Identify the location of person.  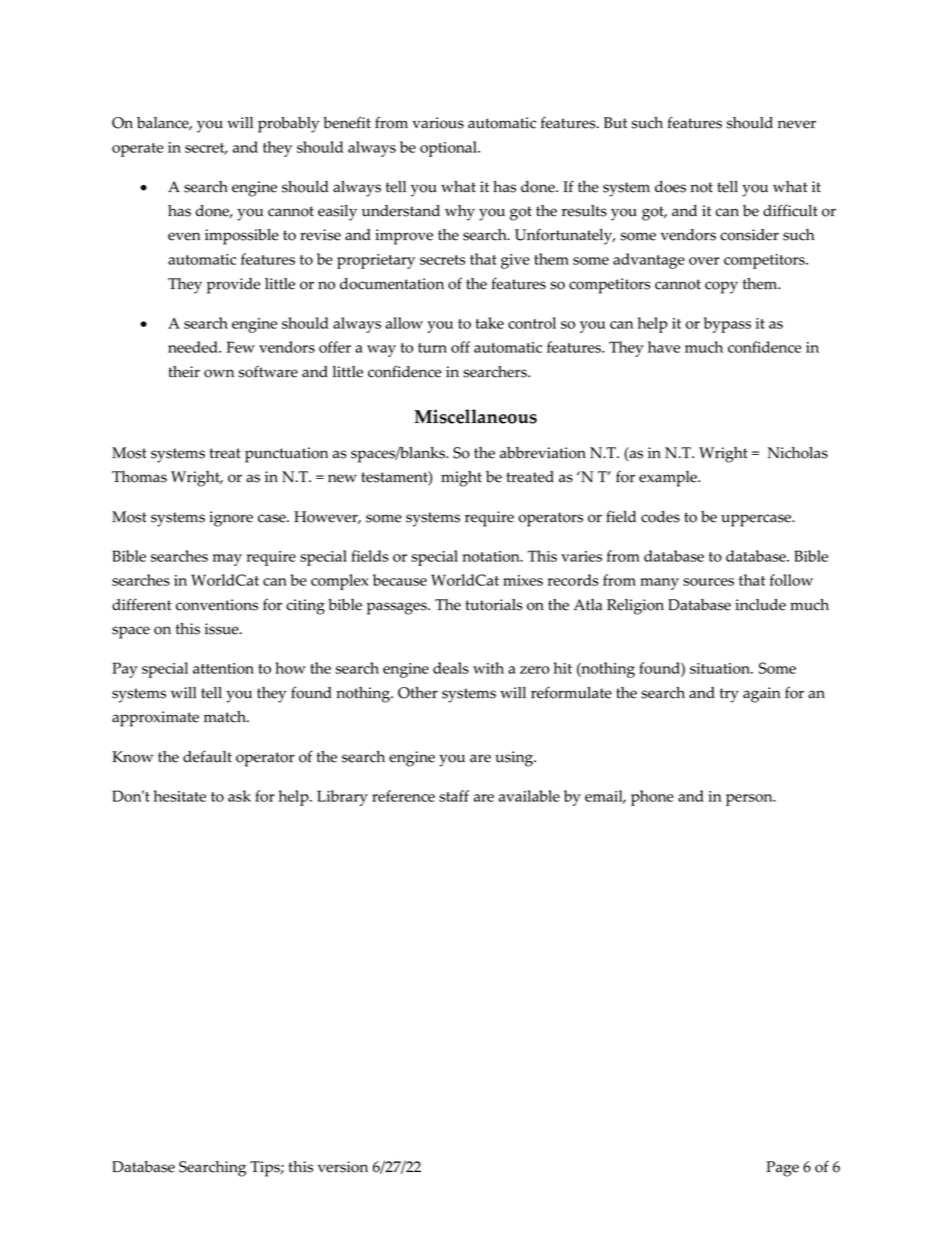
(750, 800).
